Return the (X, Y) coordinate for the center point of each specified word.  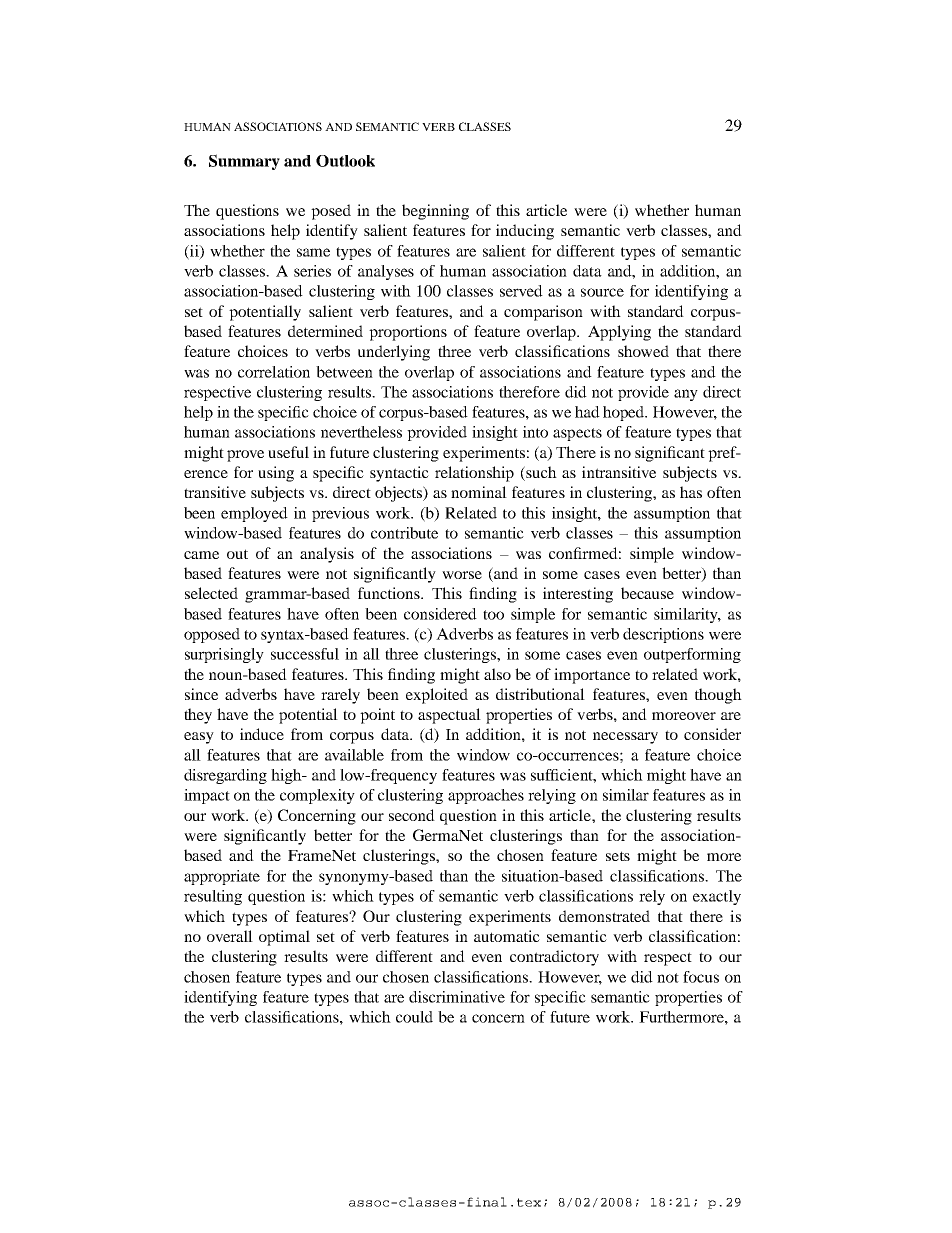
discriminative (457, 997)
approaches (486, 796)
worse (462, 575)
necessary (625, 738)
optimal (284, 938)
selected (211, 593)
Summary (244, 162)
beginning (435, 212)
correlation (274, 372)
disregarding (225, 776)
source (602, 292)
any (686, 395)
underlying (394, 353)
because (647, 593)
